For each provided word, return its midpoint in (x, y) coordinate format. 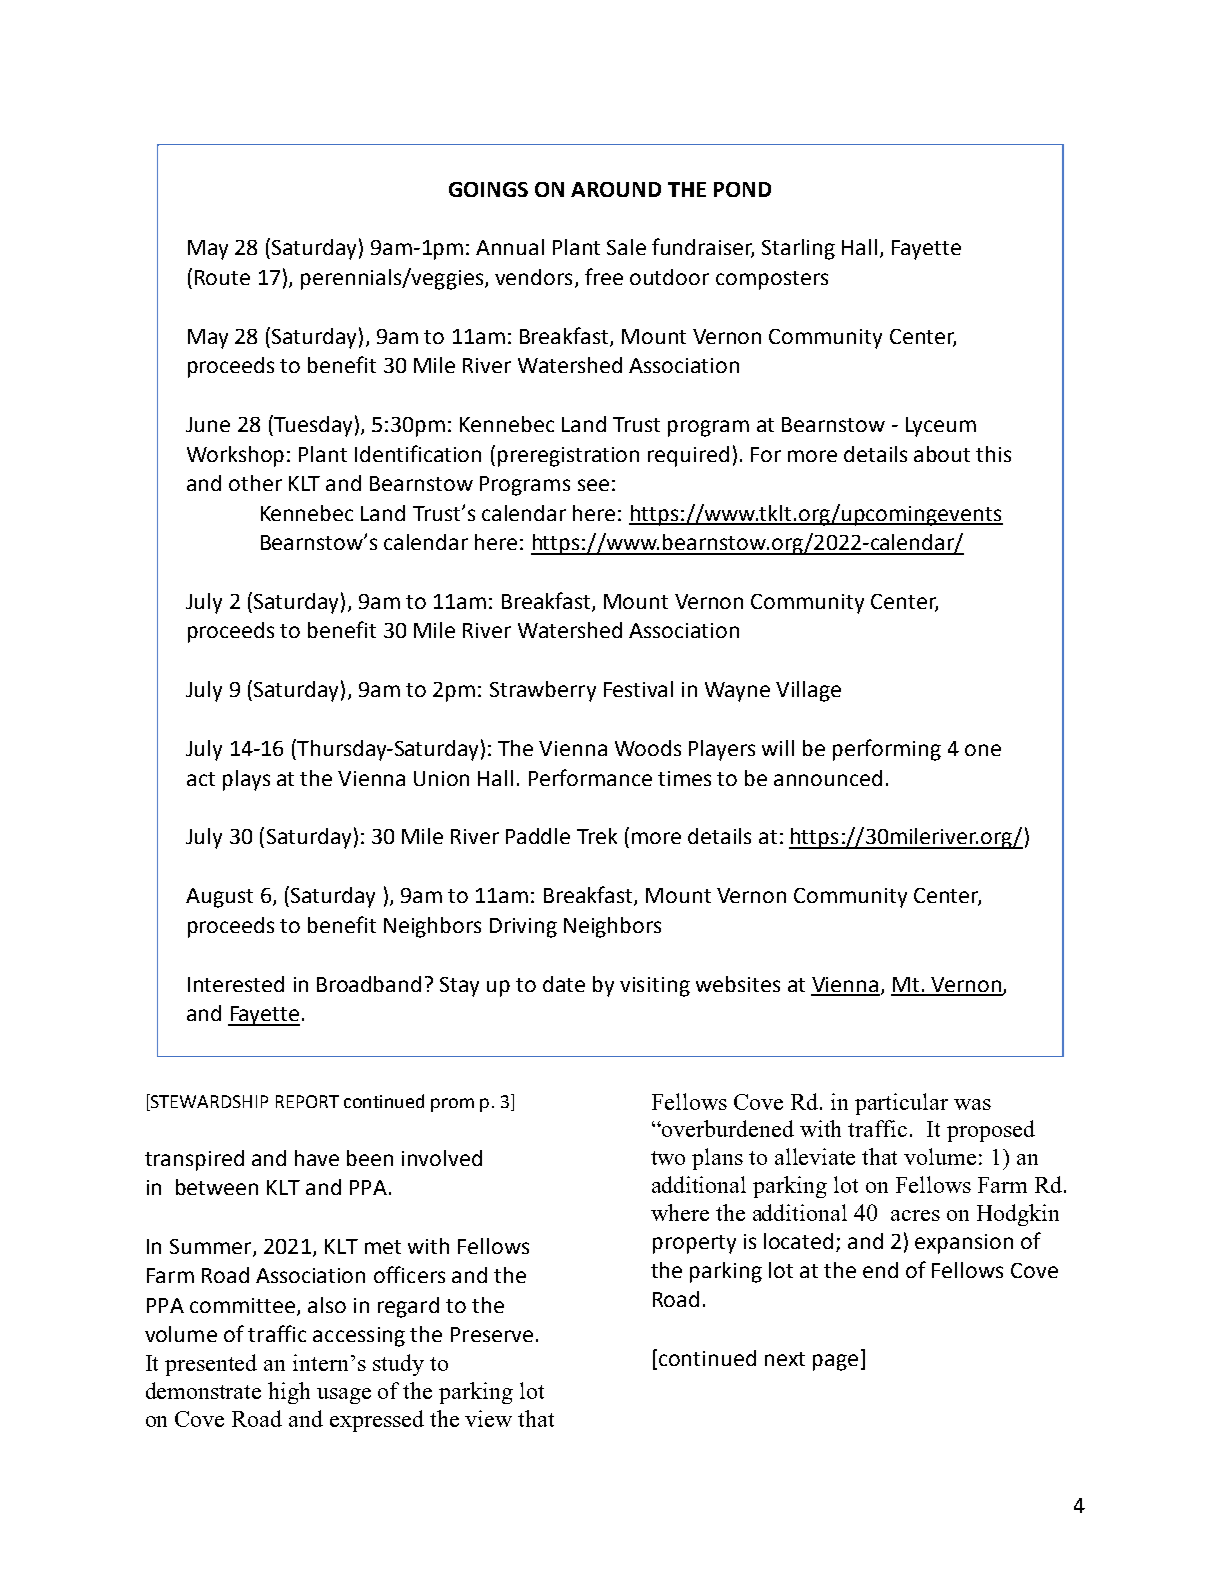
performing (887, 750)
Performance (590, 777)
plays (246, 780)
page (835, 1362)
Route (222, 277)
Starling (798, 249)
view (488, 1418)
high (289, 1393)
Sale (626, 247)
